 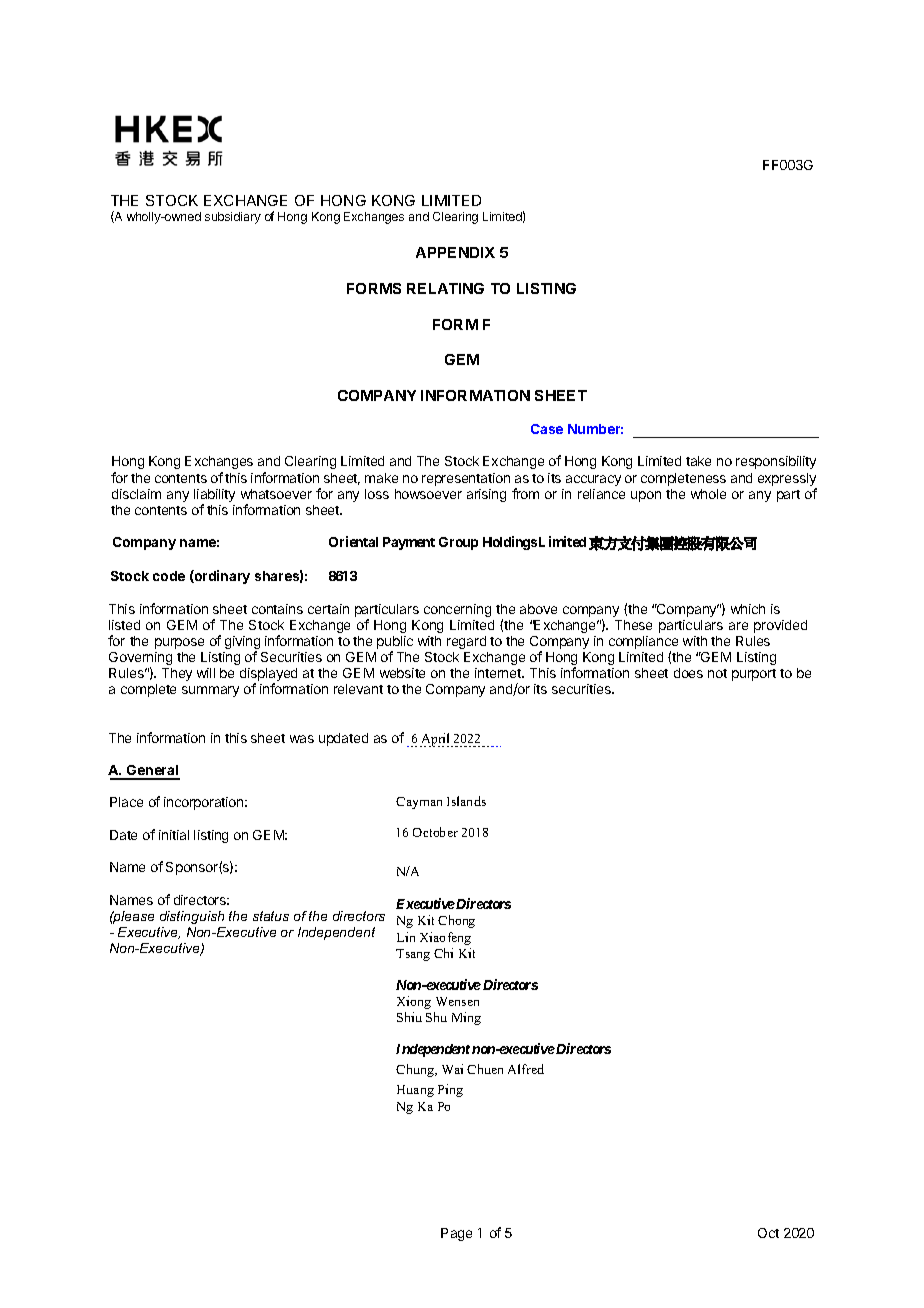 I want to click on not, so click(x=717, y=673).
